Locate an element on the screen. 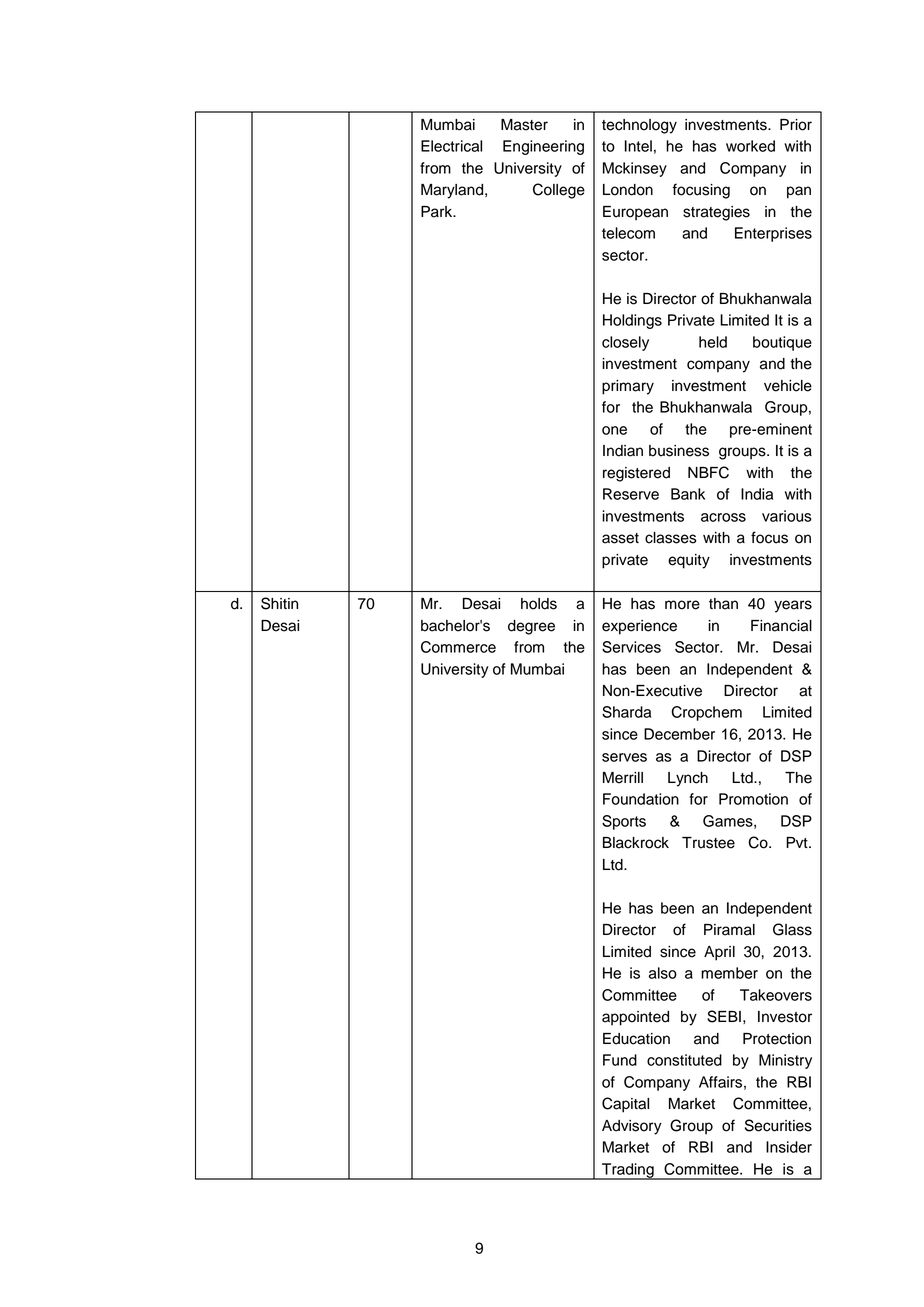 This screenshot has width=924, height=1307. Sports is located at coordinates (624, 822).
